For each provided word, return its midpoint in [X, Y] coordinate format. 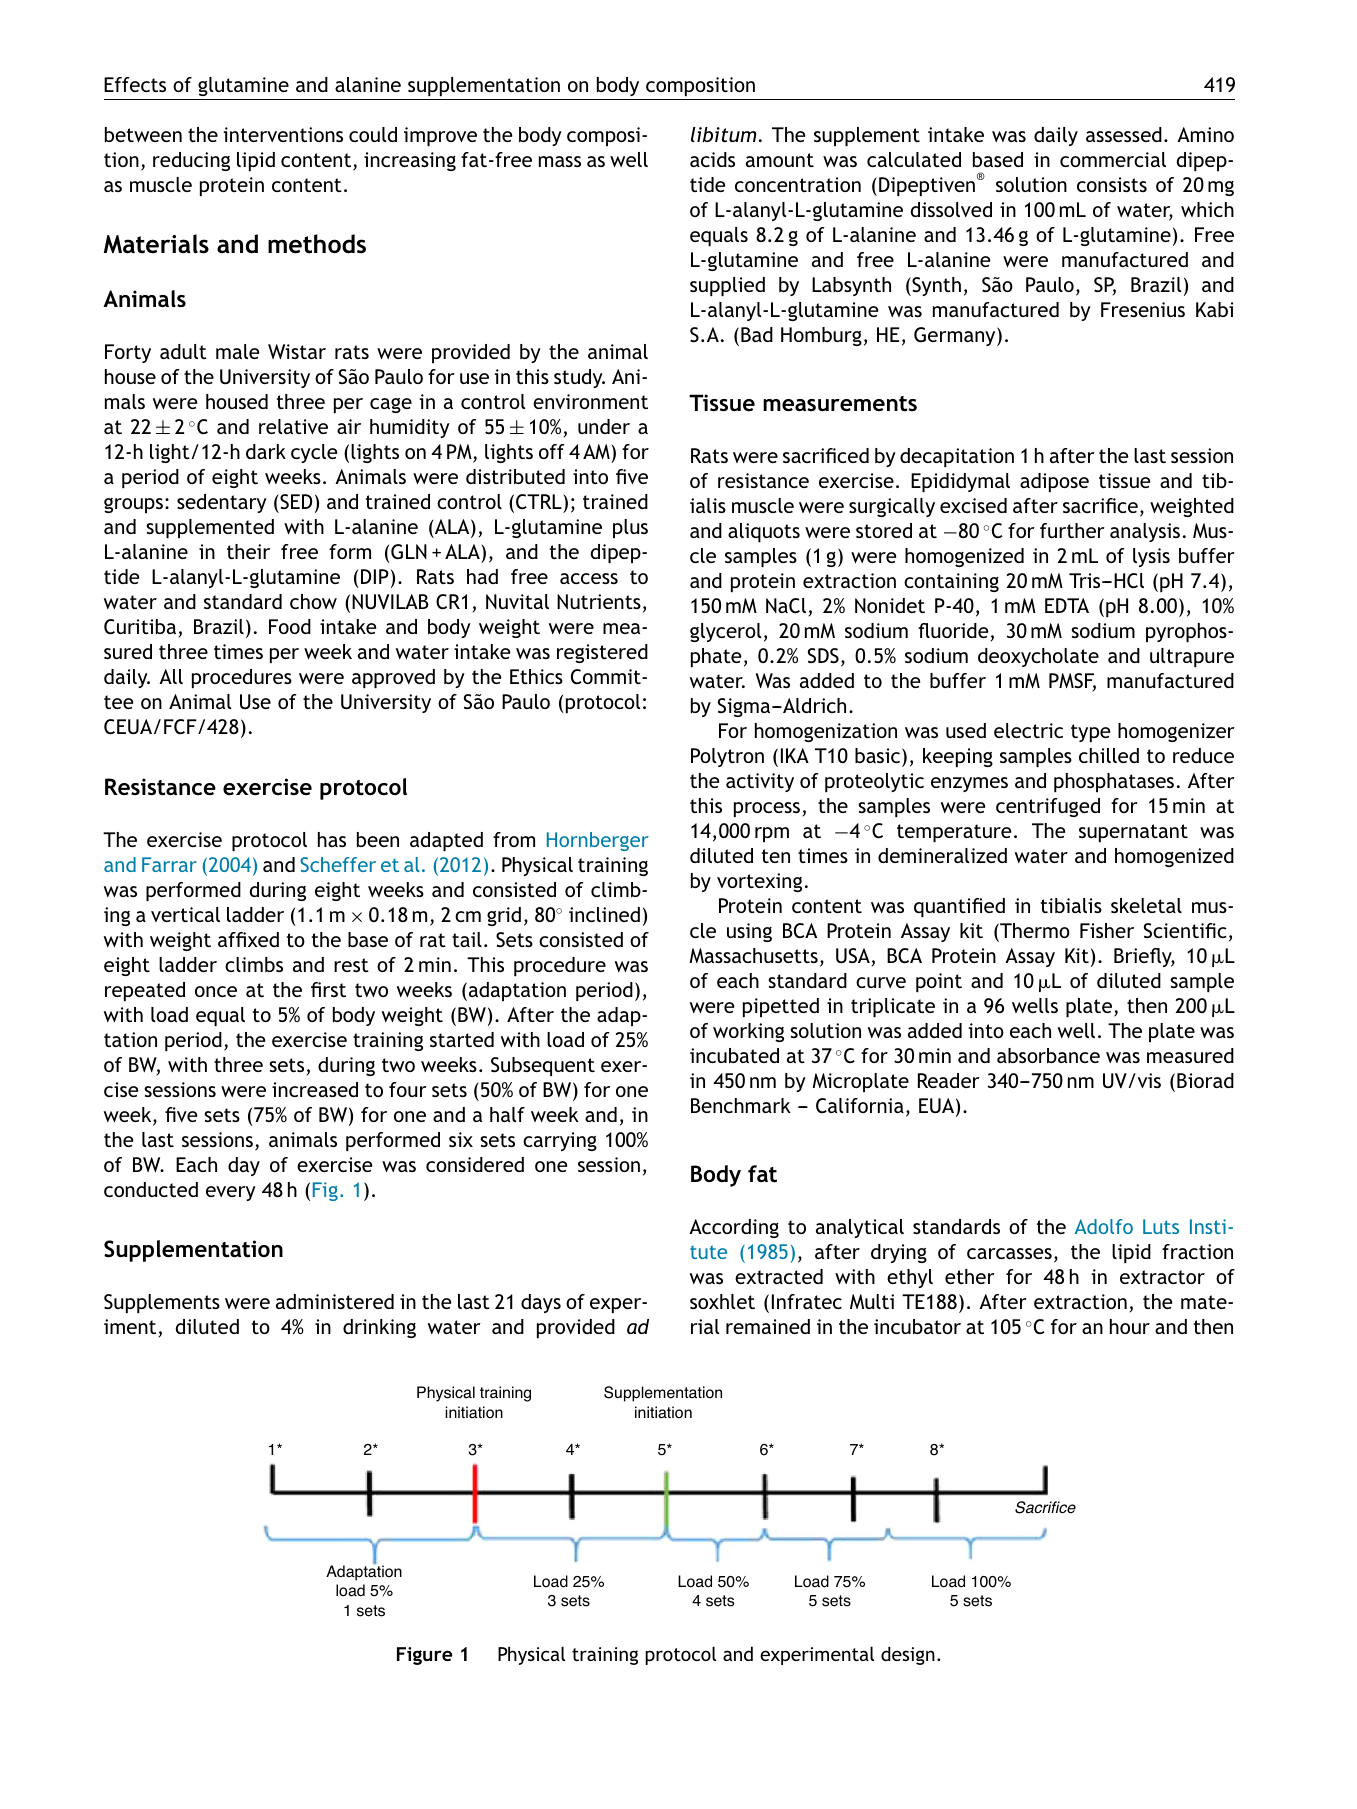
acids [712, 159]
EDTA [1067, 605]
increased [315, 1089]
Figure [424, 1656]
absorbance [1048, 1055]
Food [290, 626]
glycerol [725, 632]
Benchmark [741, 1105]
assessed [1124, 134]
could [373, 134]
